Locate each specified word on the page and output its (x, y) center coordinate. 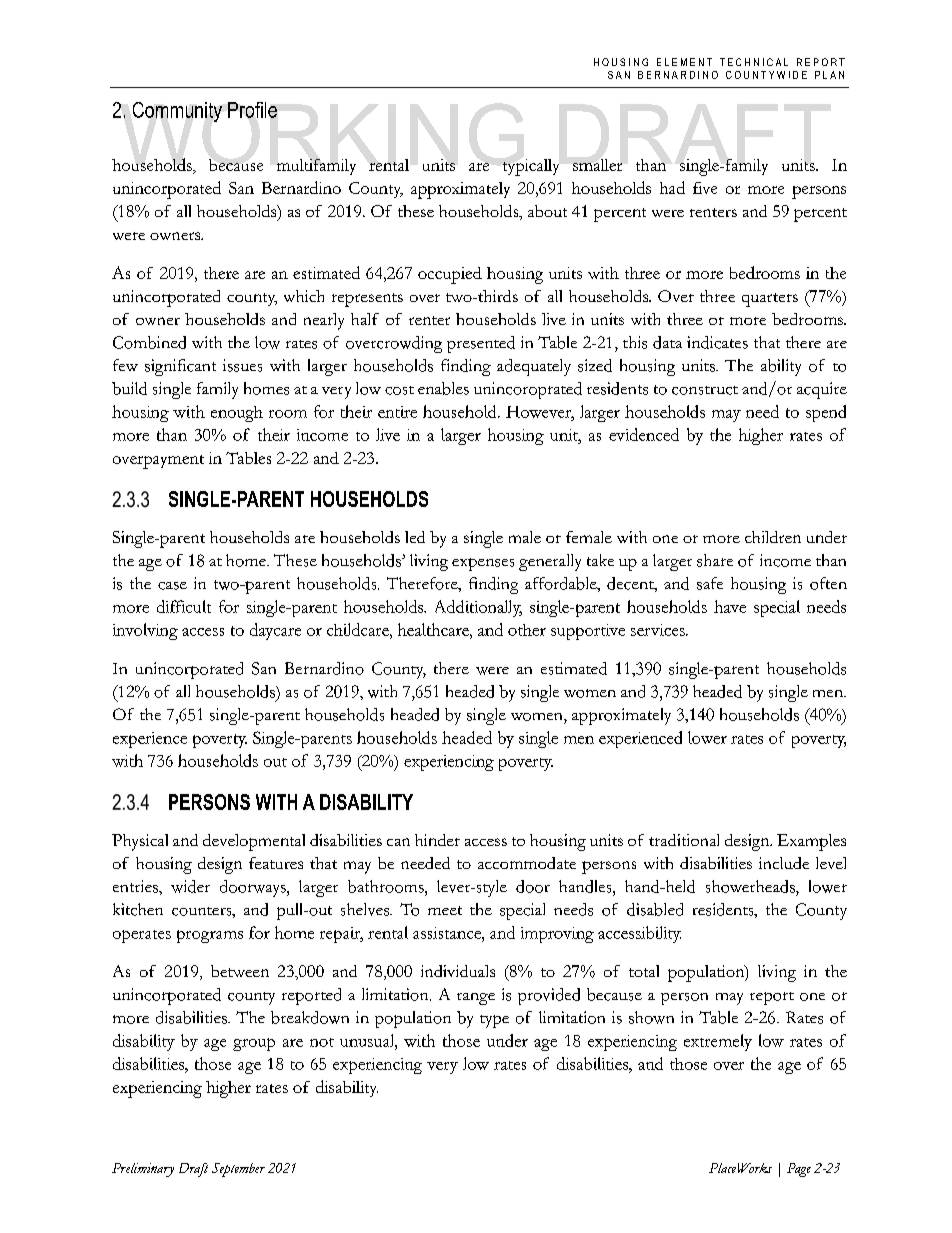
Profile (252, 110)
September (238, 1170)
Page (799, 1170)
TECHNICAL (754, 62)
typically (531, 167)
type (494, 1021)
